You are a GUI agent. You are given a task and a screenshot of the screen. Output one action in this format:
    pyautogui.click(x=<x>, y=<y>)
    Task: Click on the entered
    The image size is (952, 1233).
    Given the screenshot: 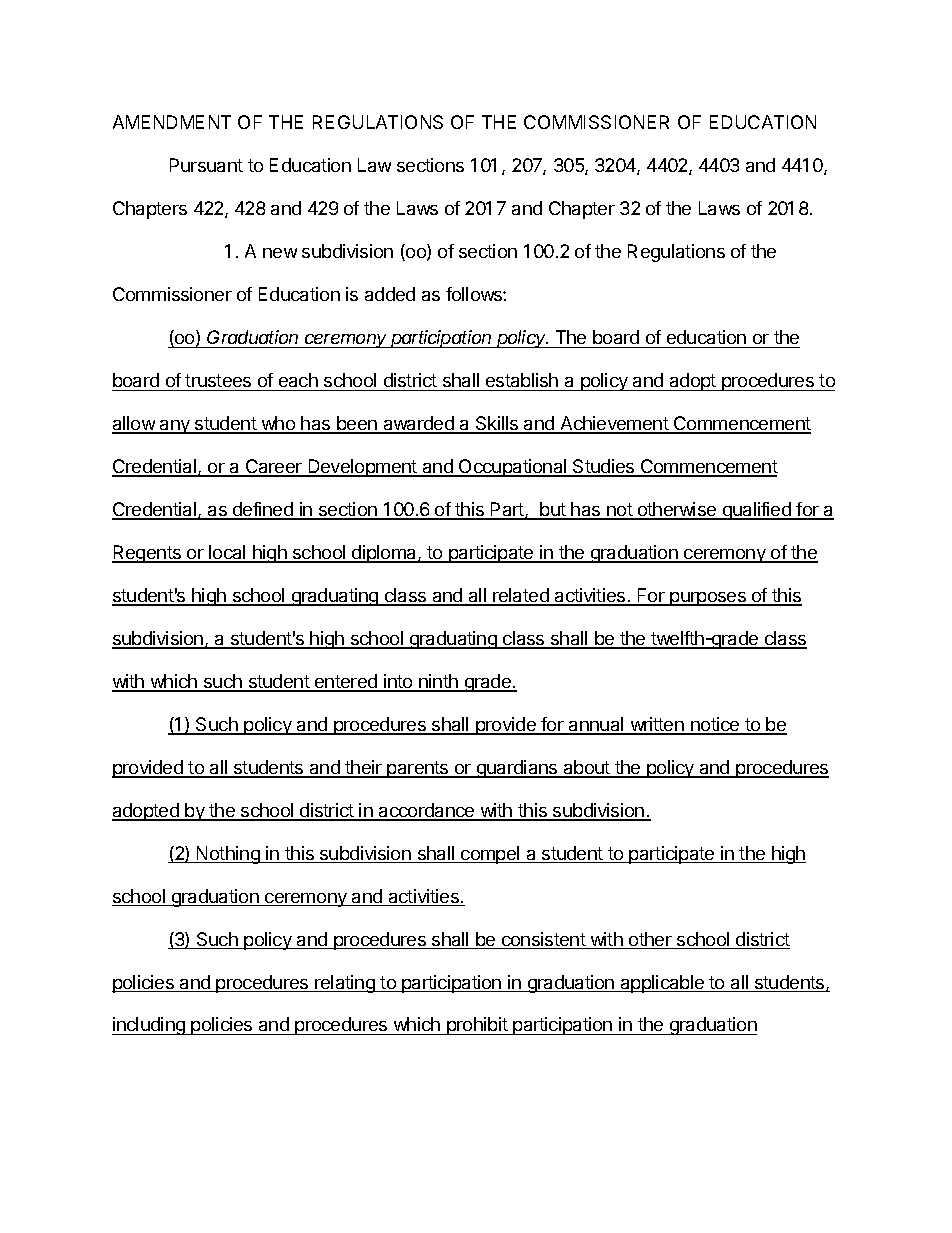 What is the action you would take?
    pyautogui.click(x=346, y=682)
